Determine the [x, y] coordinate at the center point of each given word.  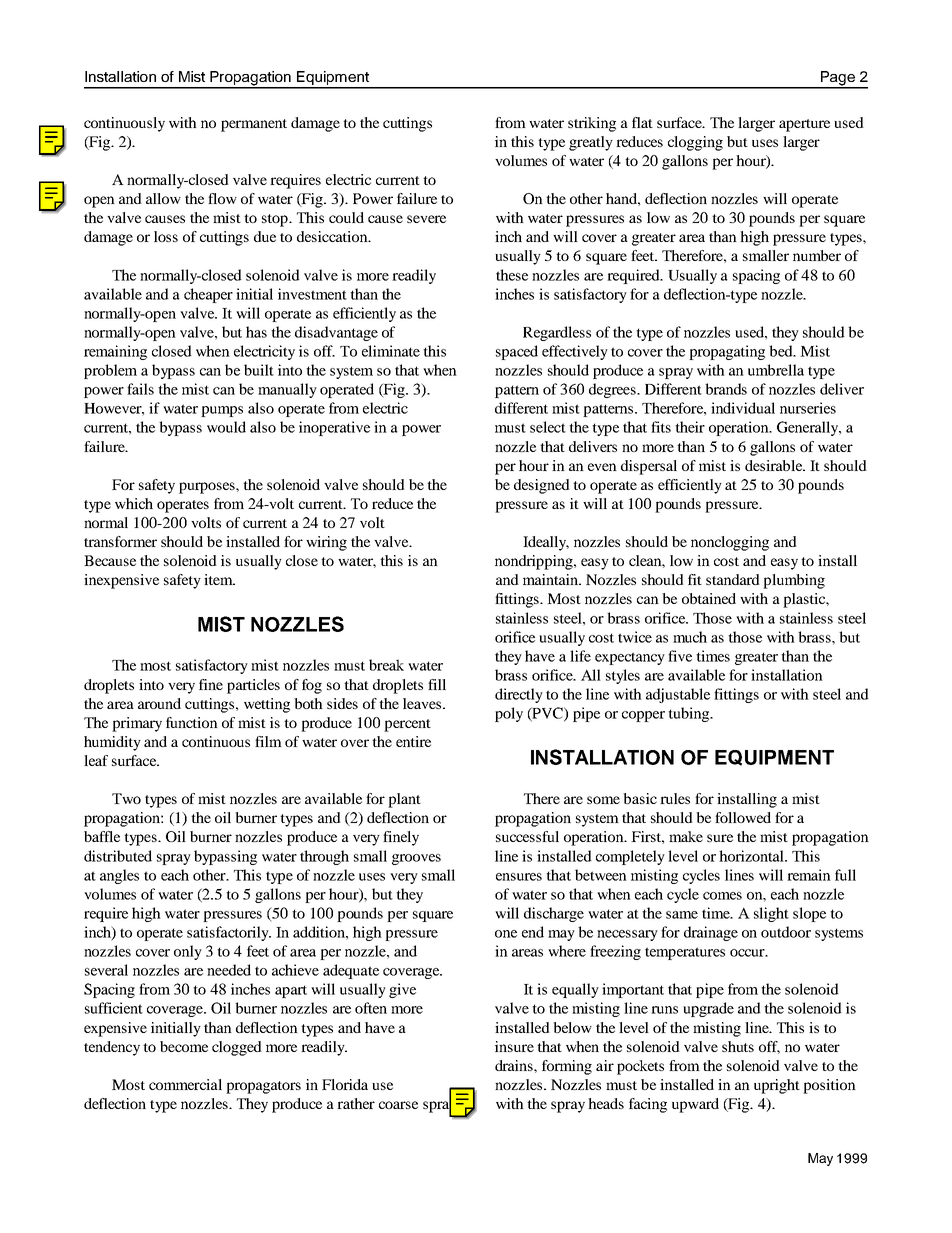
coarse [398, 1105]
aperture [804, 125]
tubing [690, 714]
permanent [254, 125]
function [192, 722]
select [548, 427]
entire [413, 741]
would [226, 427]
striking [592, 124]
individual [743, 408]
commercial [185, 1084]
